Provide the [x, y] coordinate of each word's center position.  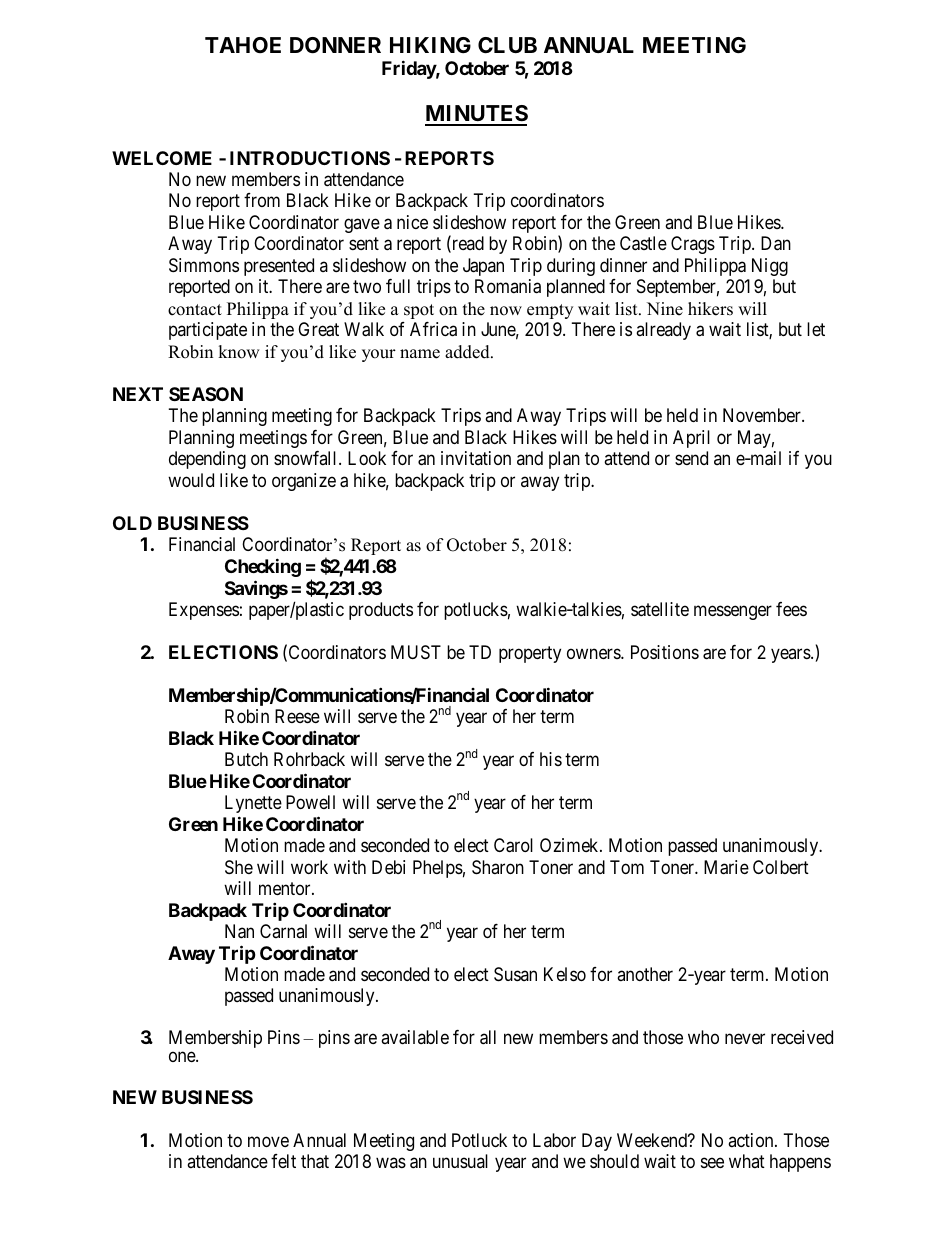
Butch [246, 759]
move [268, 1141]
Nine [665, 309]
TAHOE [243, 45]
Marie [726, 867]
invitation [476, 458]
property [530, 654]
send [691, 458]
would [191, 480]
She [239, 867]
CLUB [507, 45]
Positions [665, 652]
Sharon [498, 867]
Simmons [204, 265]
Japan [483, 267]
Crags [693, 245]
